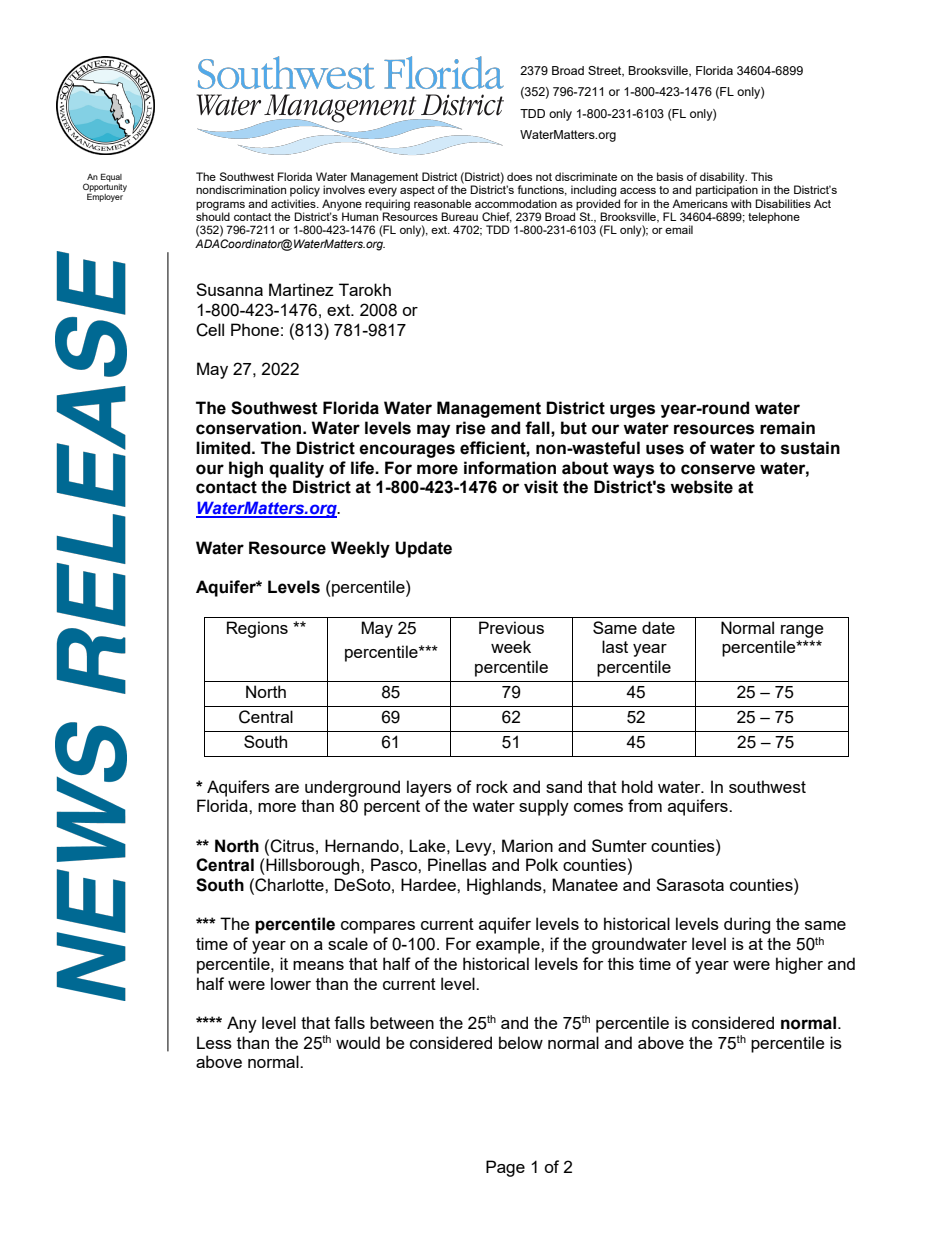 The height and width of the page is (1233, 952). I want to click on Page, so click(505, 1168).
